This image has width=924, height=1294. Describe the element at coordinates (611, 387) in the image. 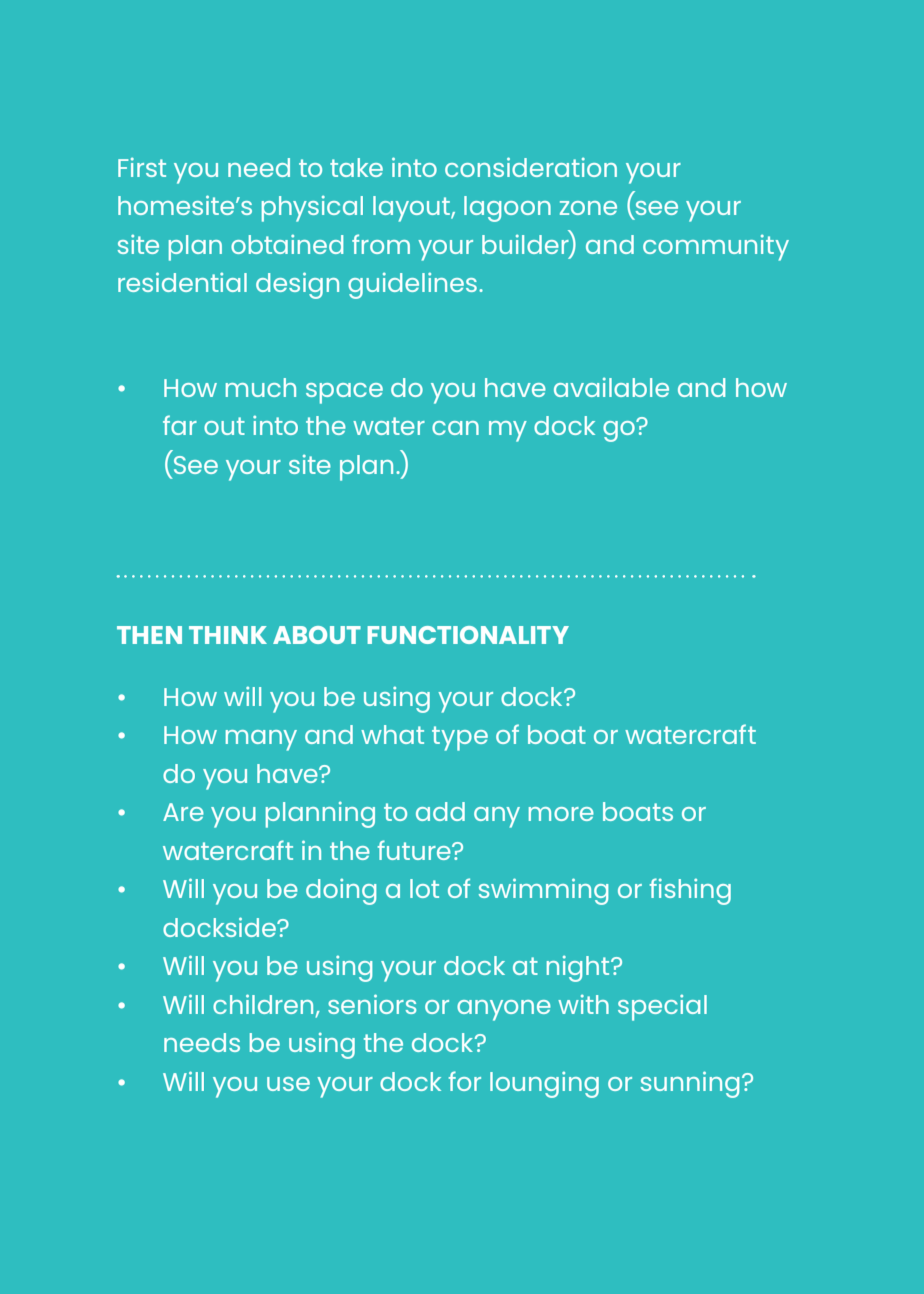

I see `available` at that location.
